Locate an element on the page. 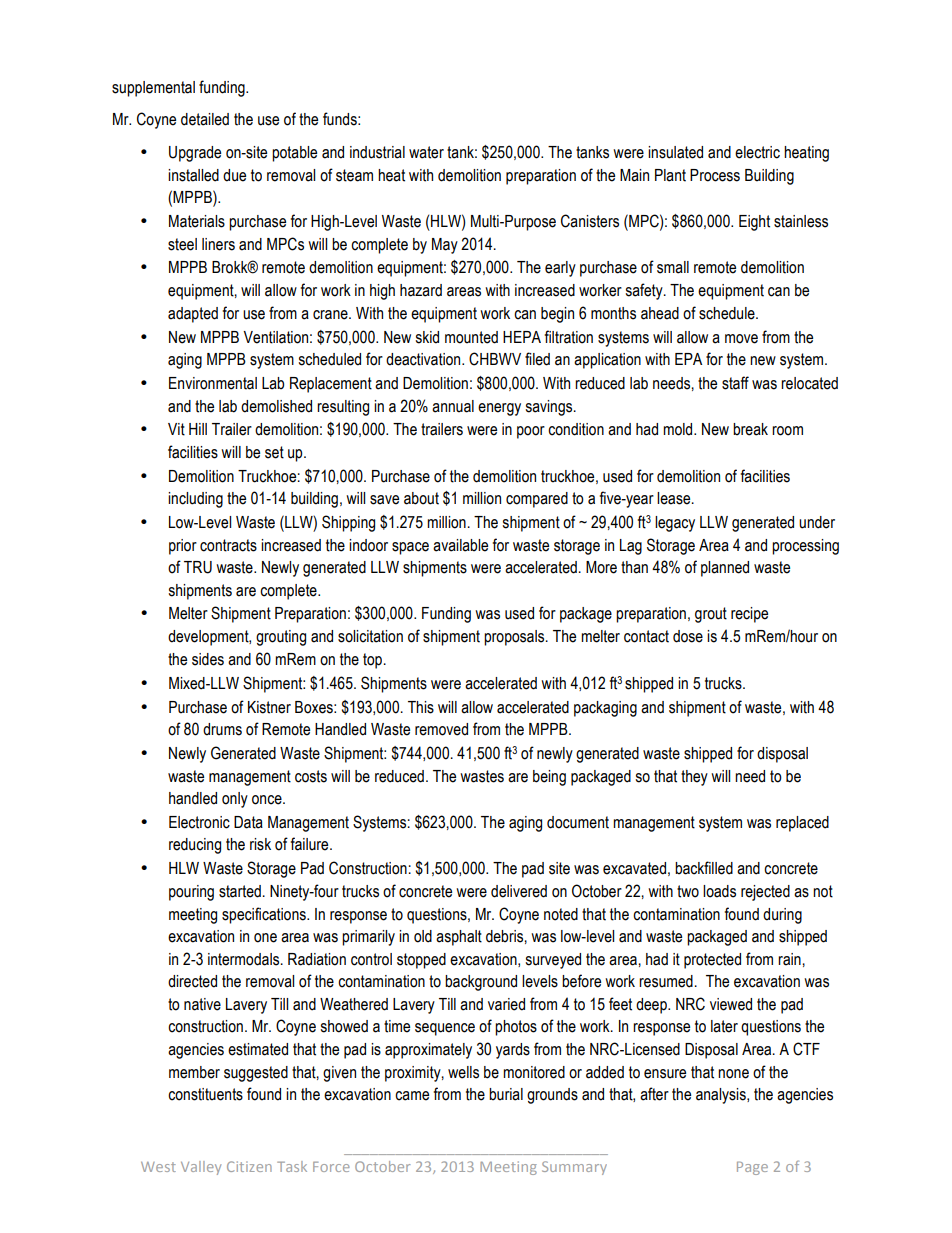 This page has height=1233, width=952. they is located at coordinates (694, 778).
